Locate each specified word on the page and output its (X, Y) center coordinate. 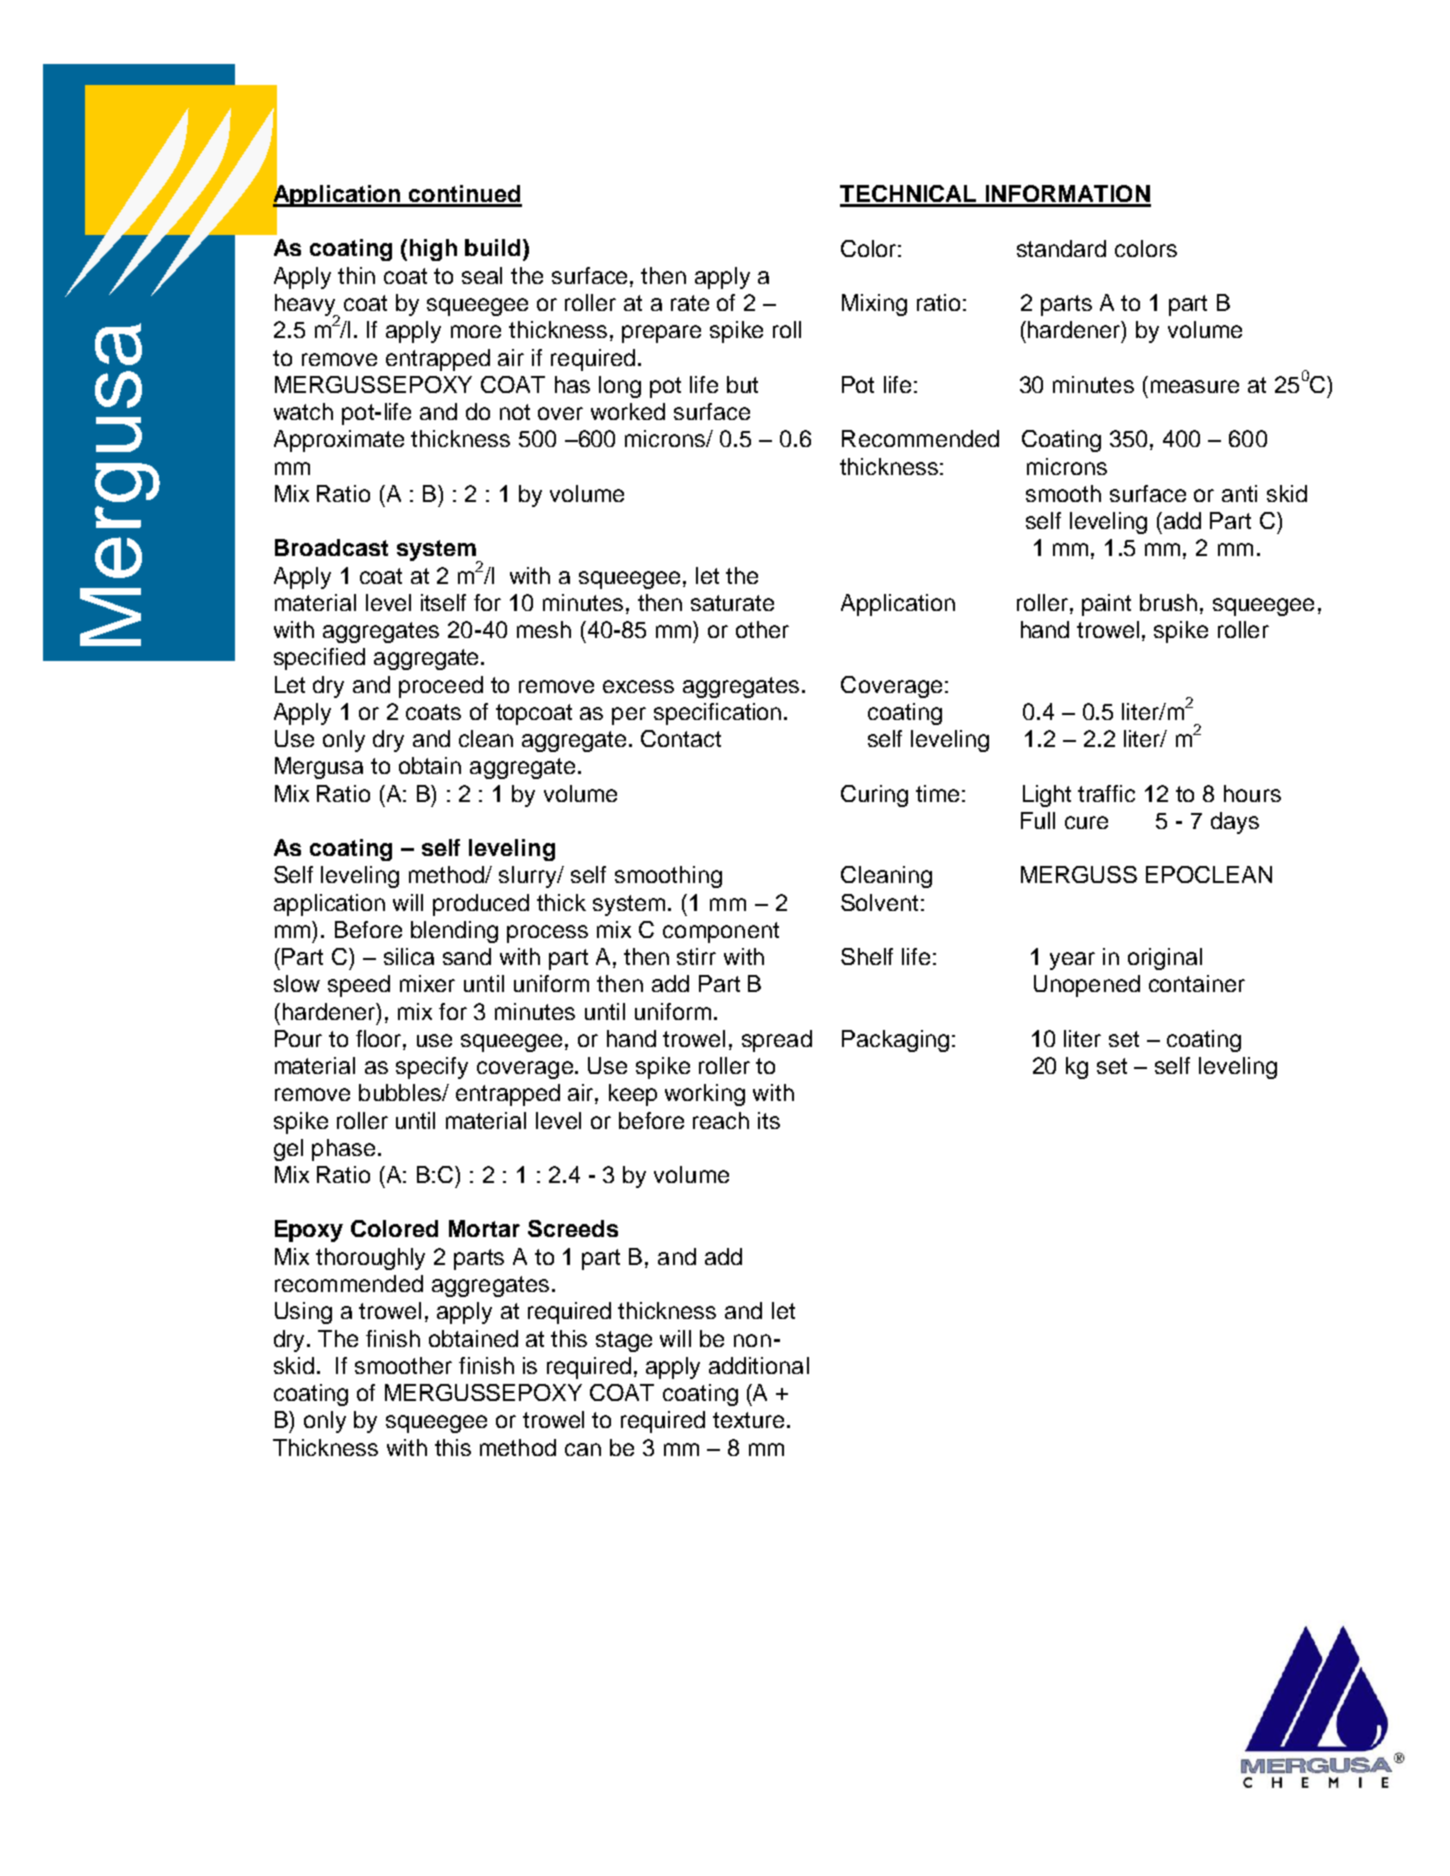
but (742, 384)
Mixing (874, 305)
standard (1061, 248)
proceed (441, 687)
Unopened (1087, 986)
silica (409, 956)
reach (721, 1120)
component (721, 932)
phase (343, 1150)
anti (1239, 493)
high (433, 250)
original (1165, 959)
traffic (1106, 793)
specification (717, 714)
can (583, 1449)
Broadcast (331, 547)
